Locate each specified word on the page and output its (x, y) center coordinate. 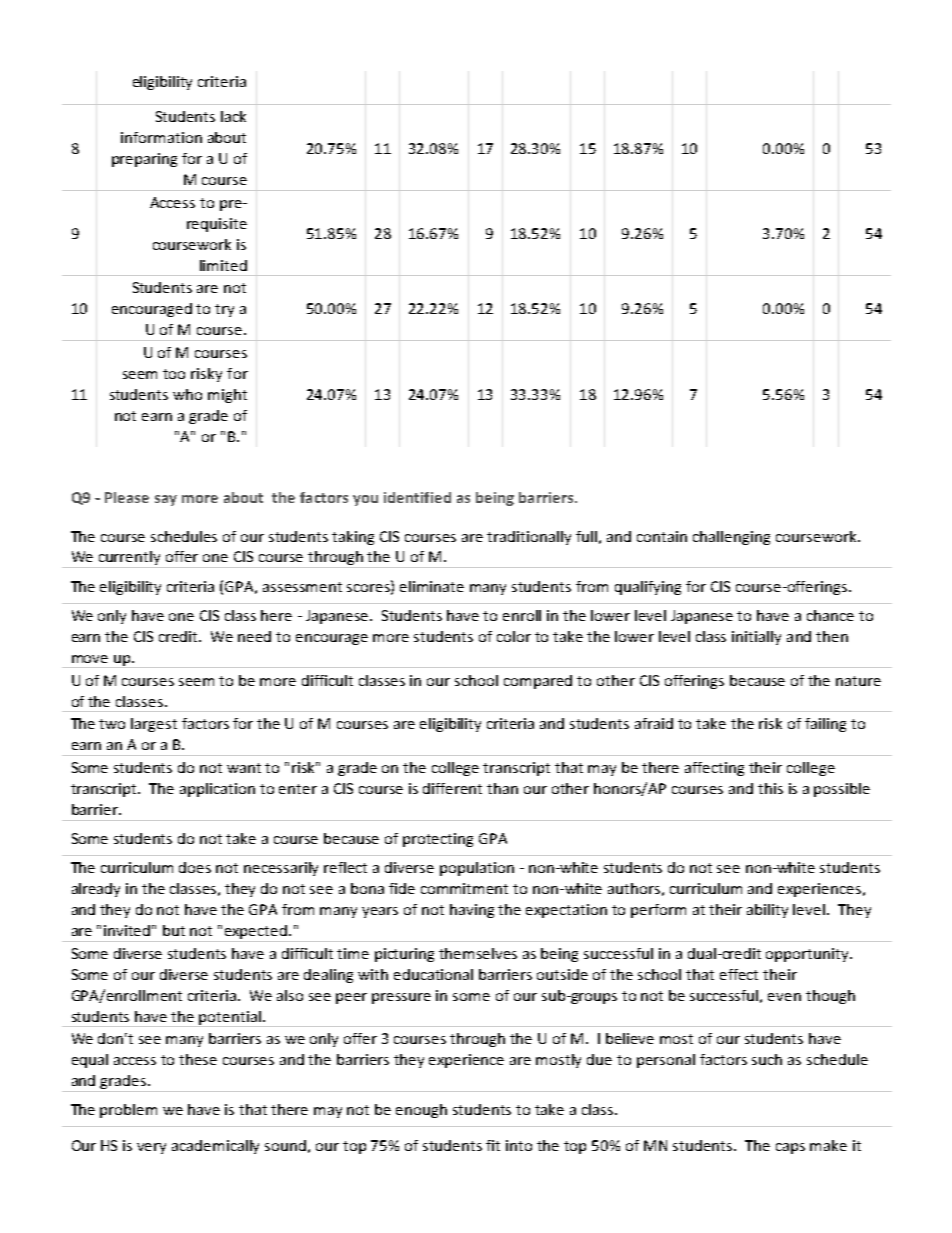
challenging (731, 538)
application (217, 790)
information (161, 137)
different (452, 788)
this (770, 788)
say (166, 500)
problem (128, 1111)
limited (223, 265)
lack (233, 116)
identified (417, 497)
